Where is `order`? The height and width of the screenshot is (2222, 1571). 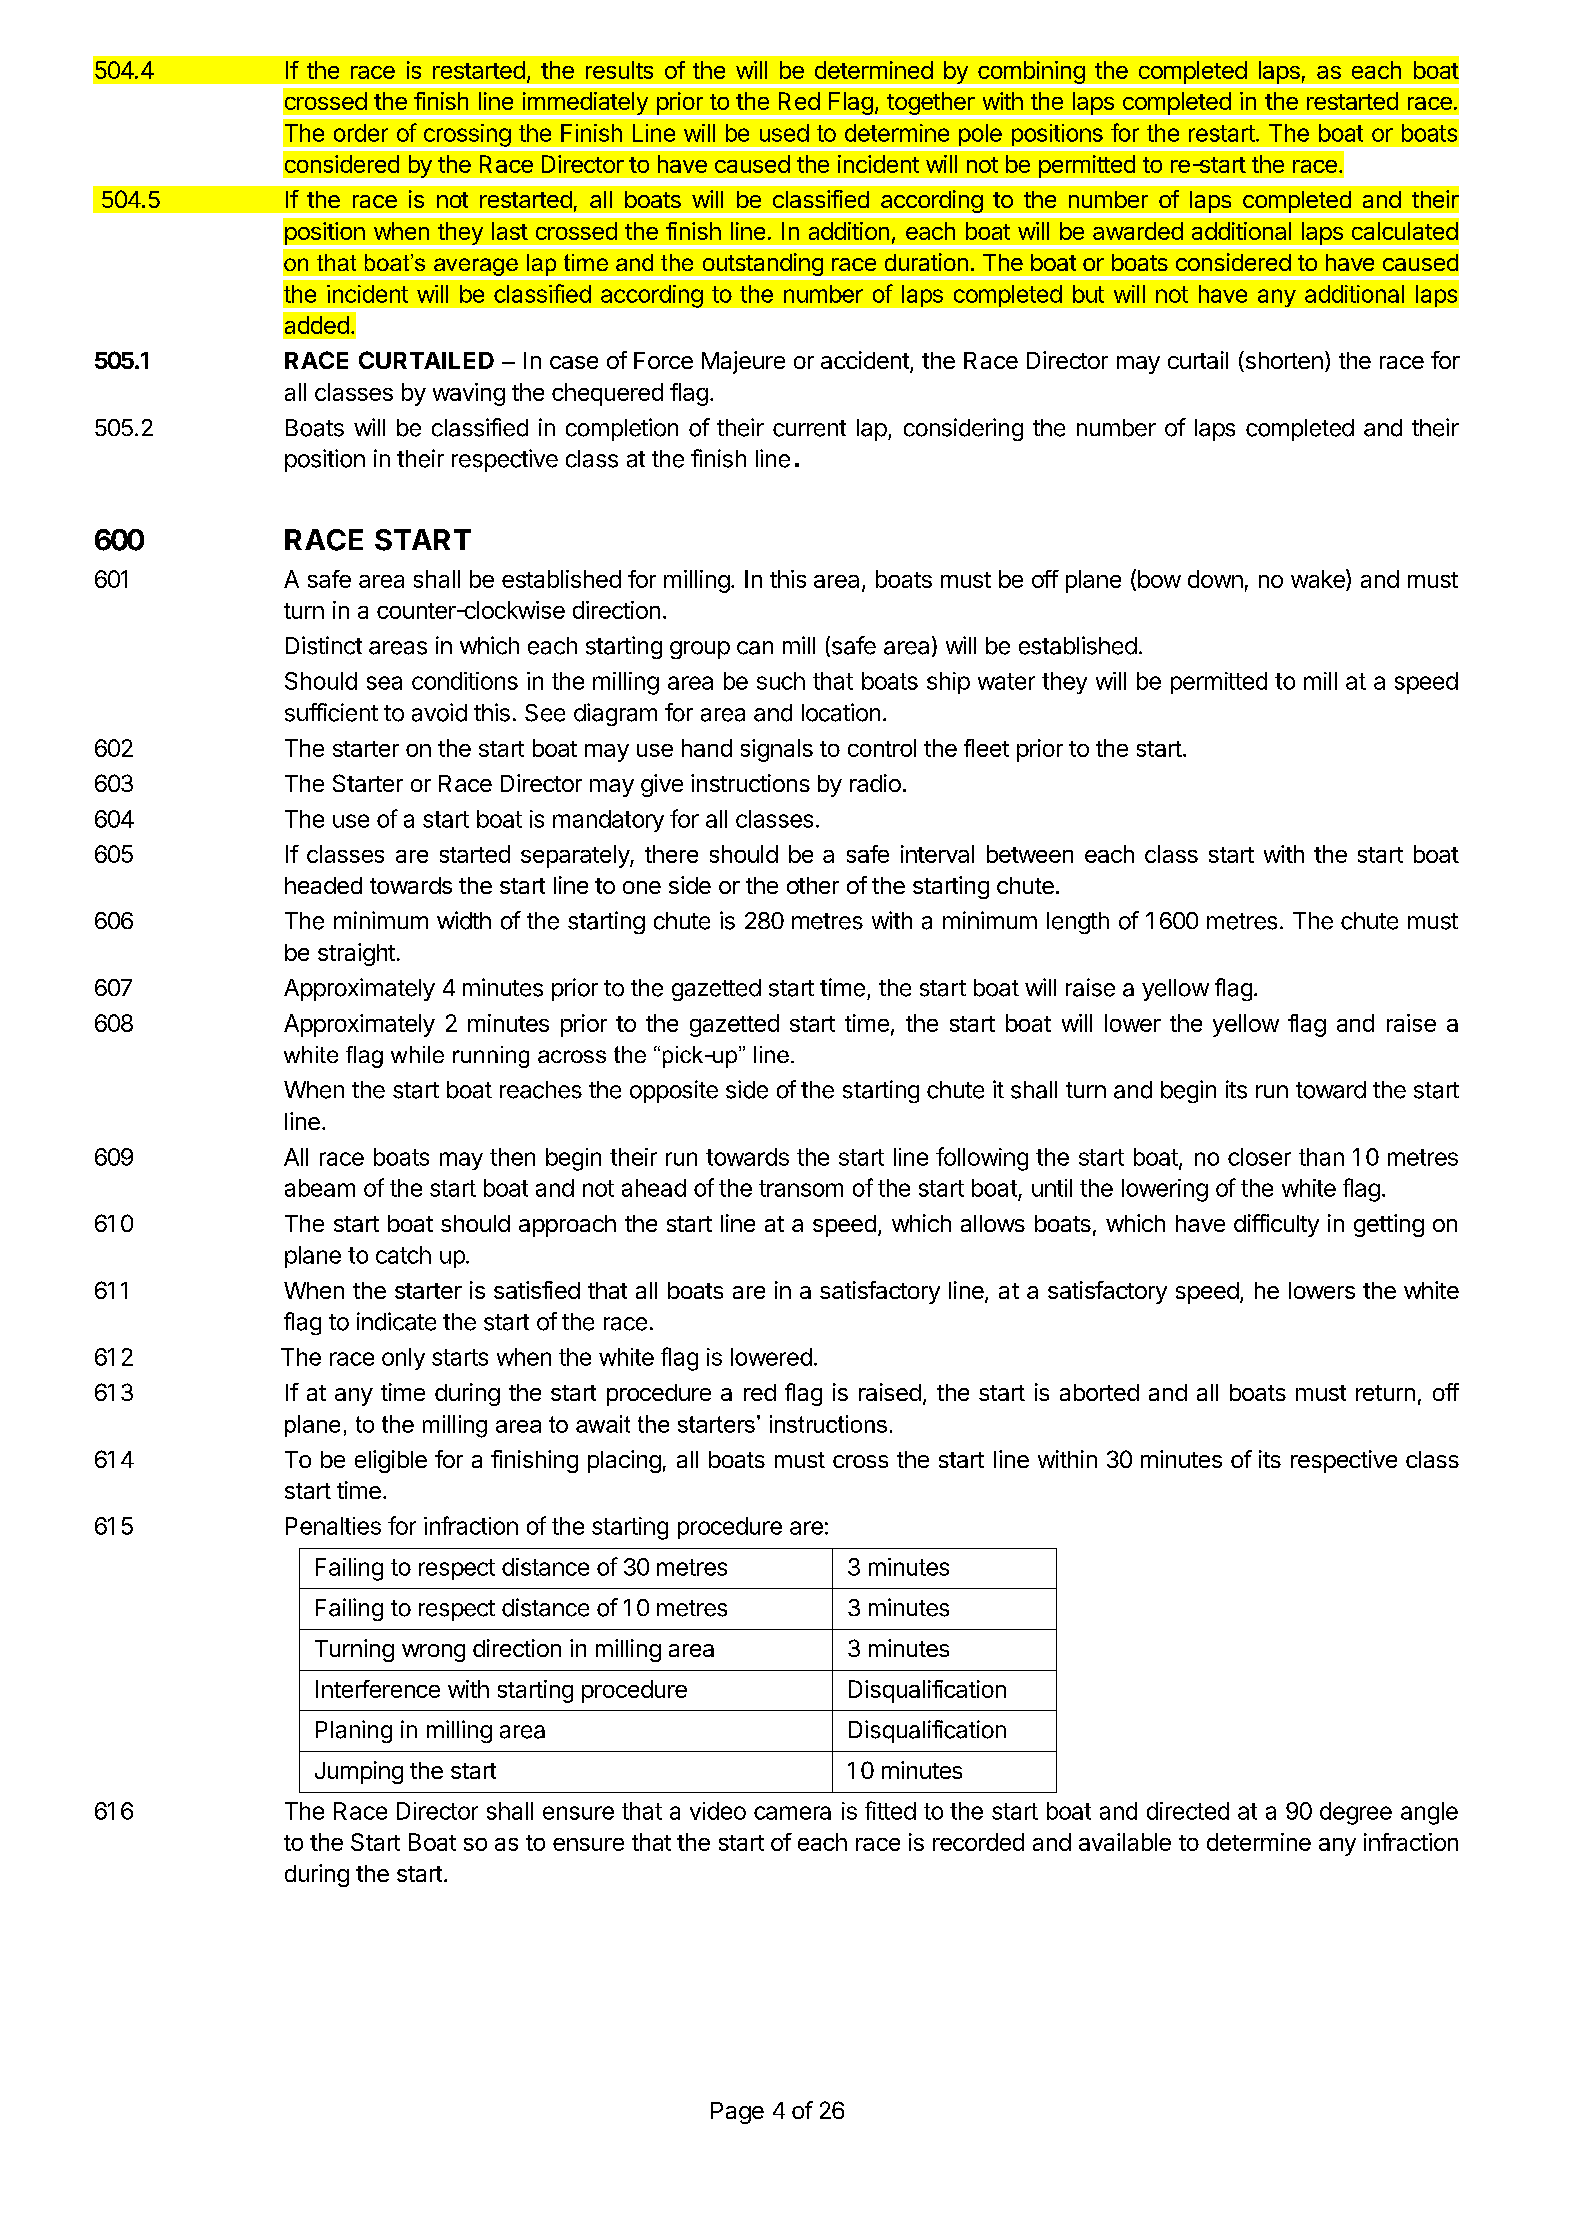 order is located at coordinates (361, 133).
